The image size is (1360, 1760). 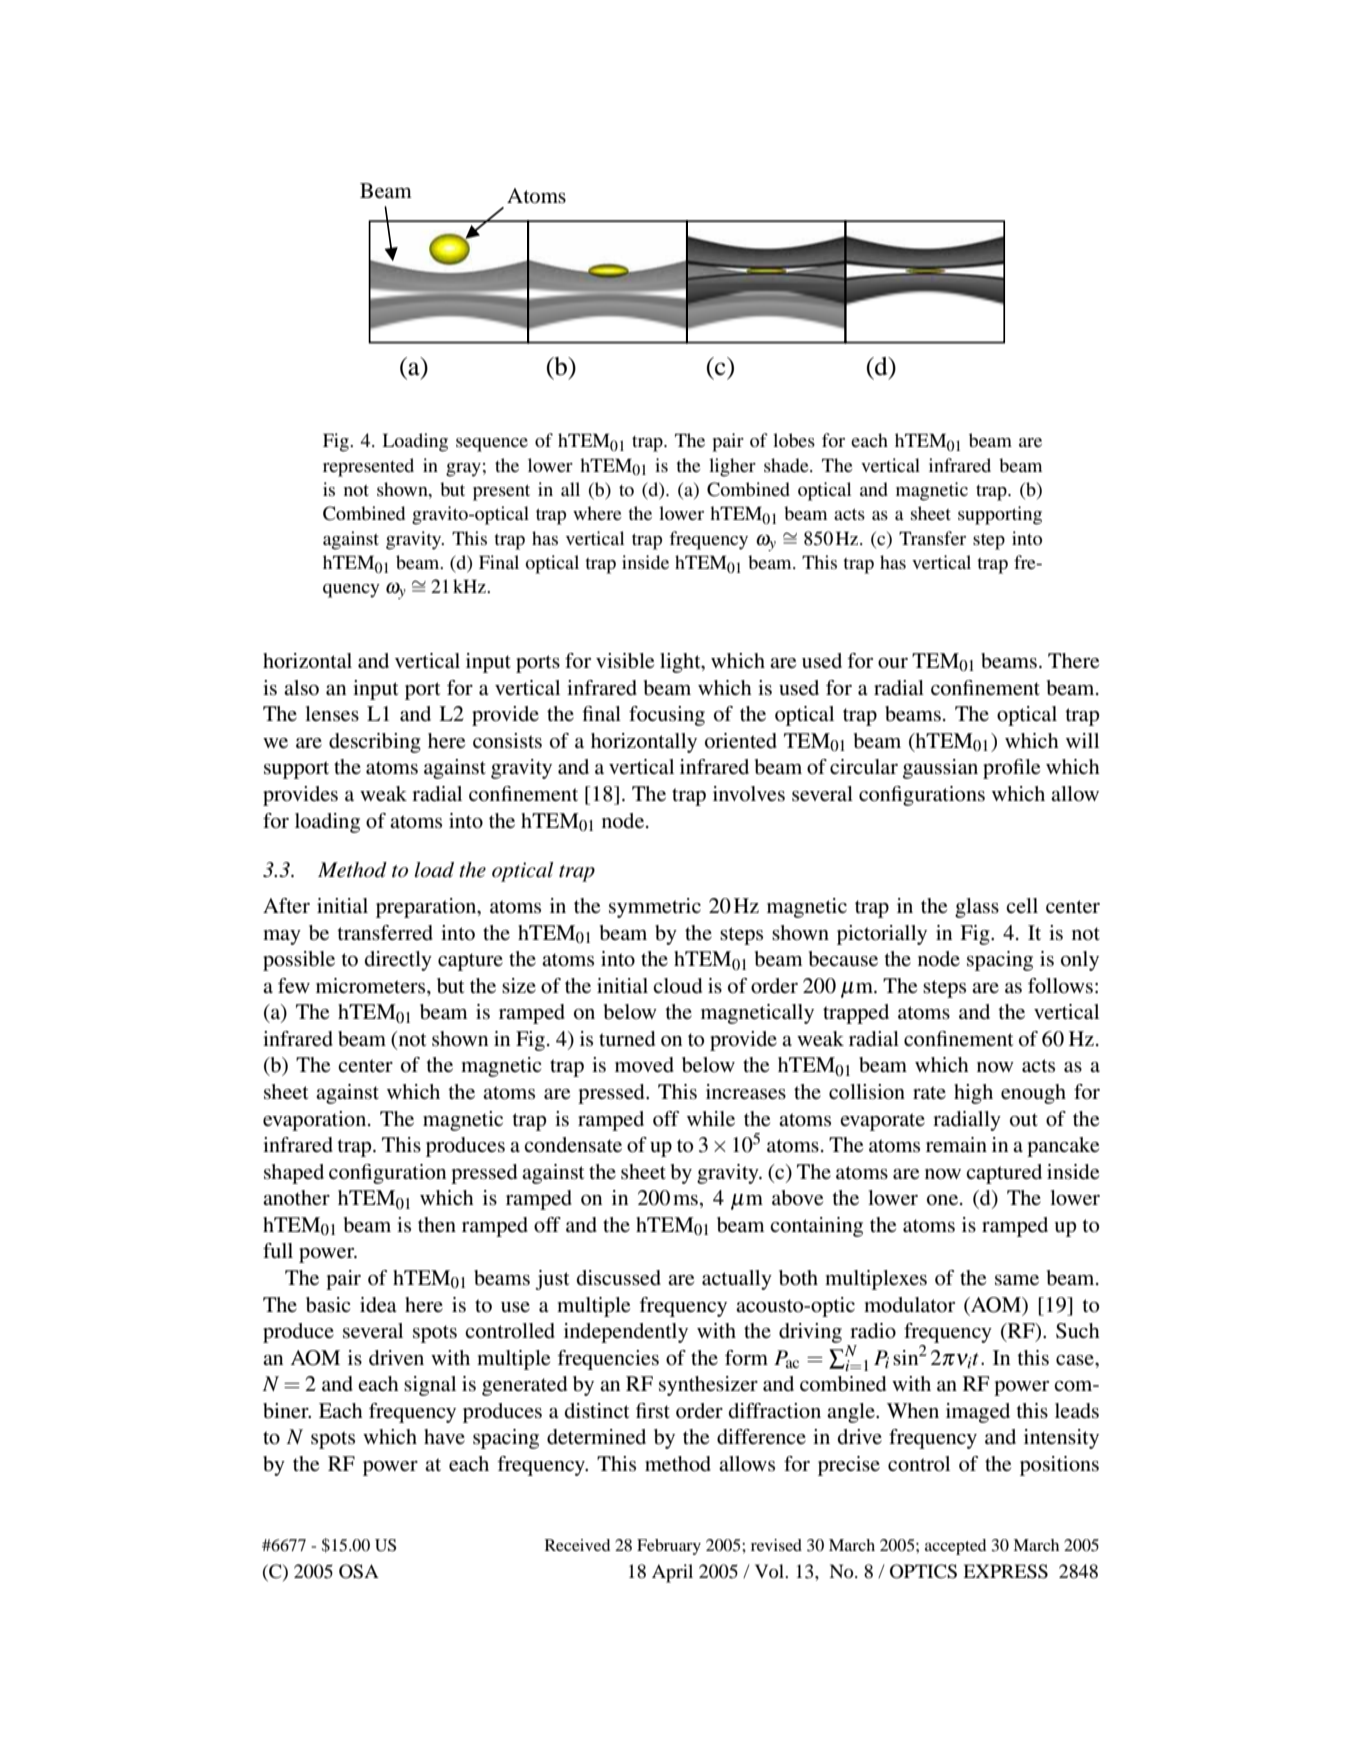 What do you see at coordinates (1011, 769) in the screenshot?
I see `profile` at bounding box center [1011, 769].
